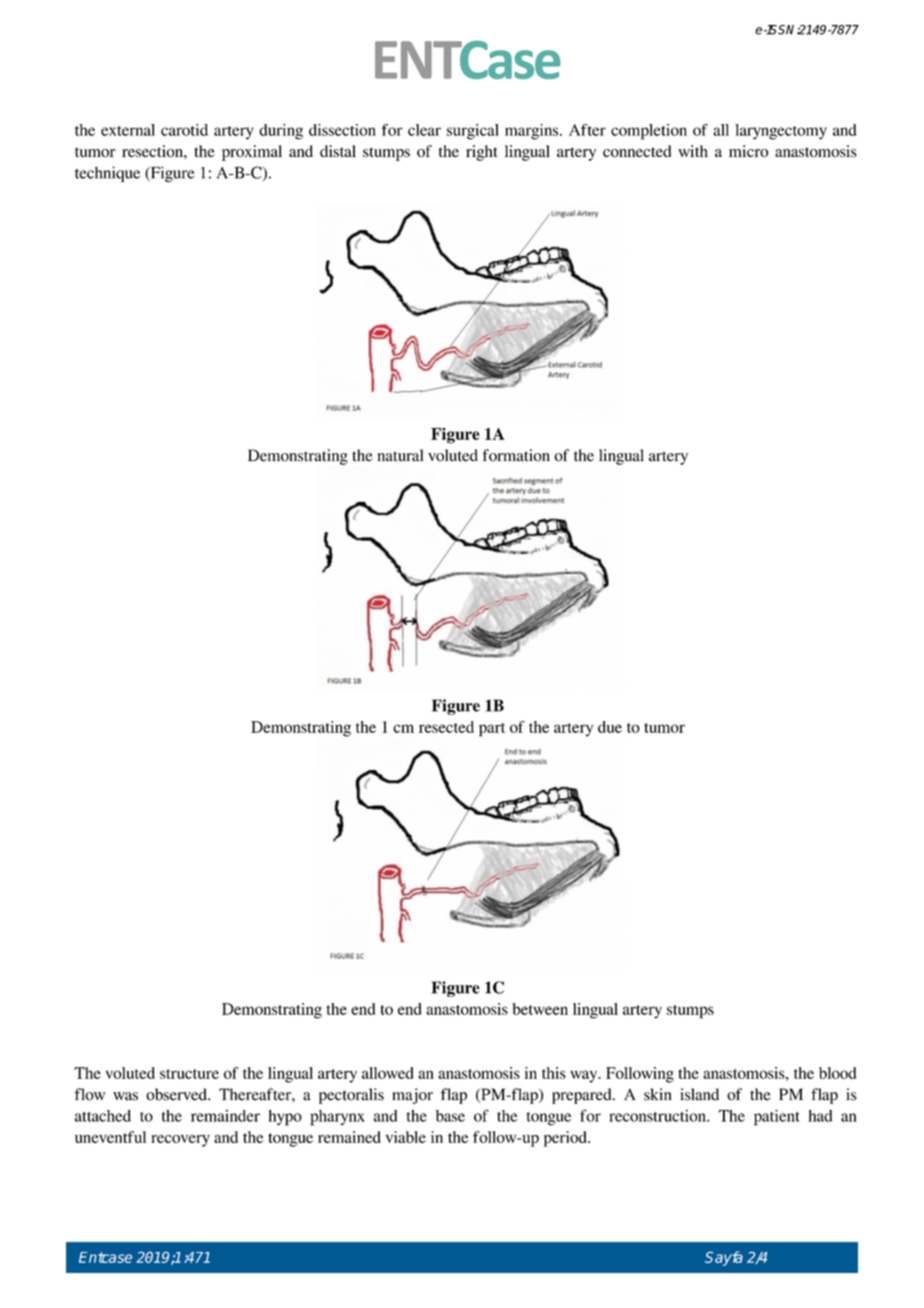  What do you see at coordinates (446, 727) in the document?
I see `resected` at bounding box center [446, 727].
